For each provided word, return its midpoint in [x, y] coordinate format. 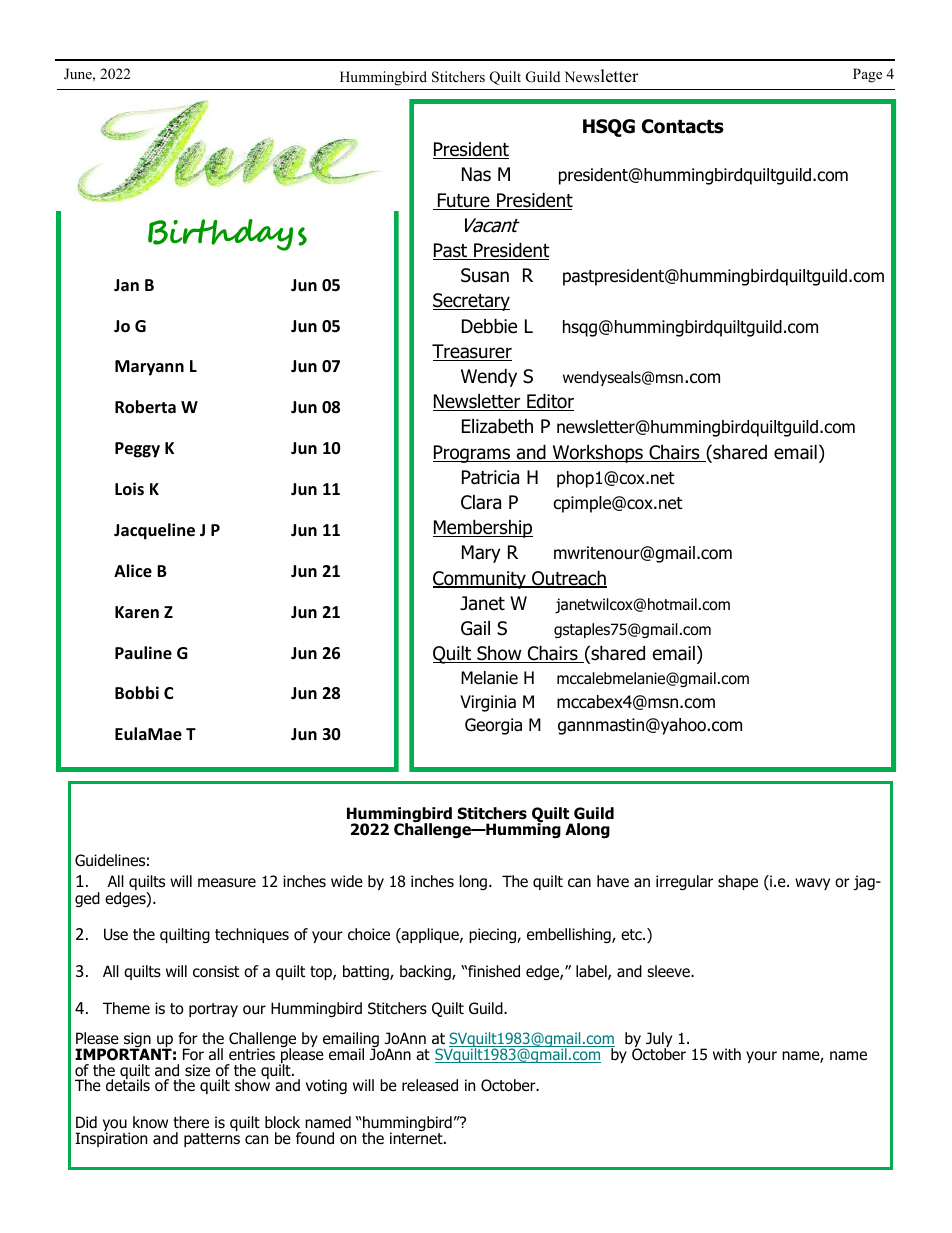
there [191, 1122]
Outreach [568, 579]
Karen [137, 612]
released [430, 1085]
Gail [475, 628]
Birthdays [227, 235]
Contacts [683, 126]
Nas [476, 174]
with [727, 1054]
